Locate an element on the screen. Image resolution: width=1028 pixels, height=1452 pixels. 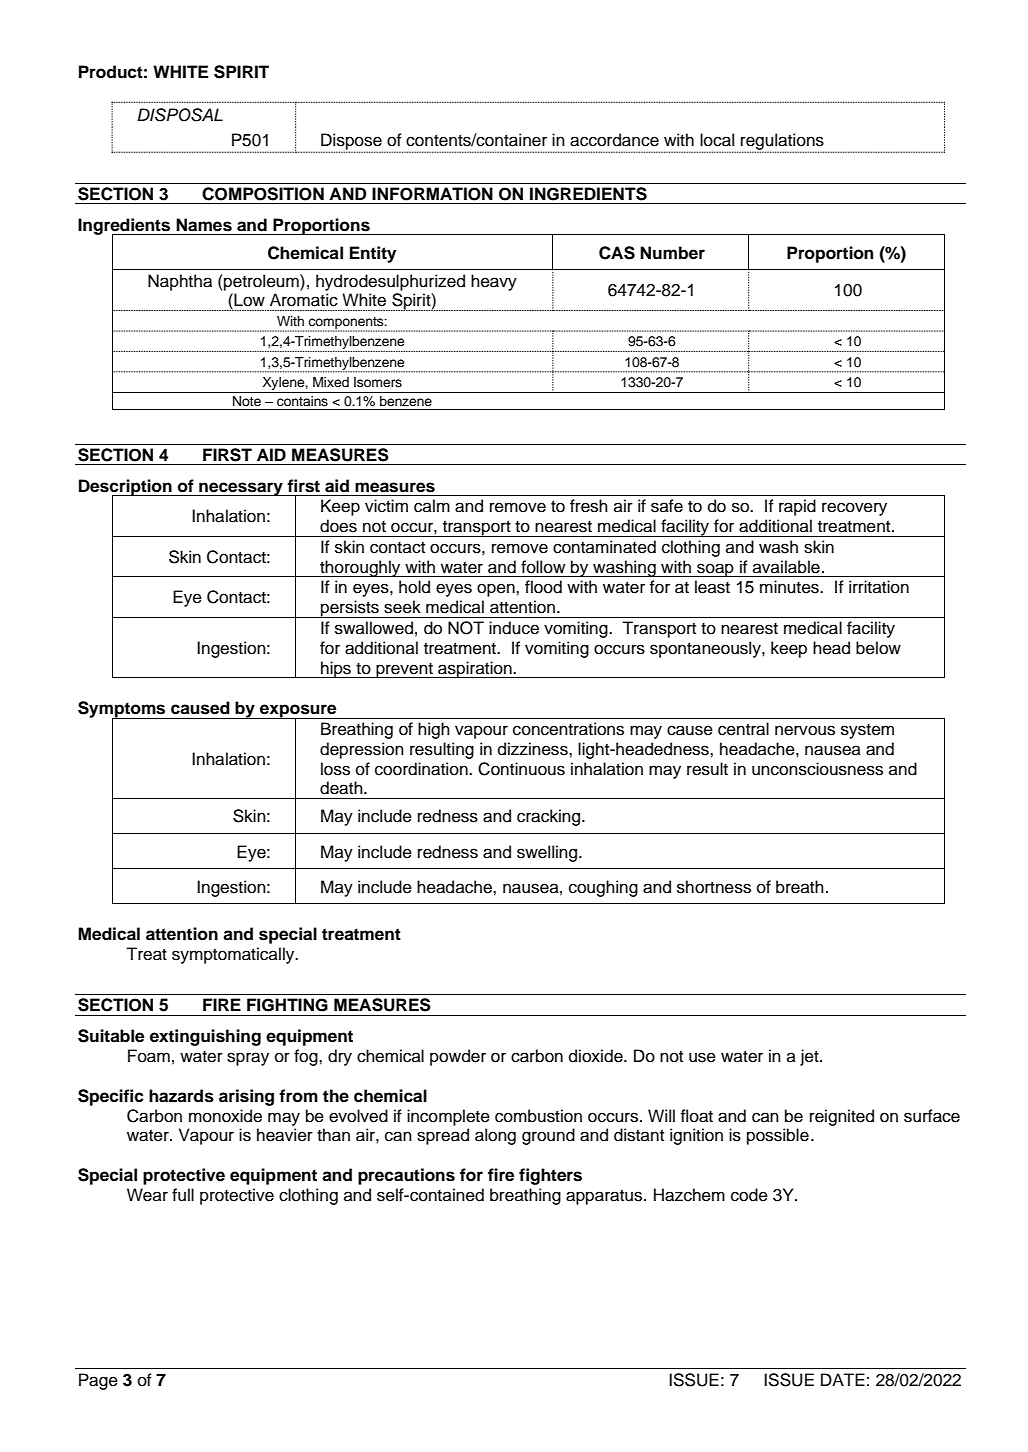
DATE is located at coordinates (843, 1379).
